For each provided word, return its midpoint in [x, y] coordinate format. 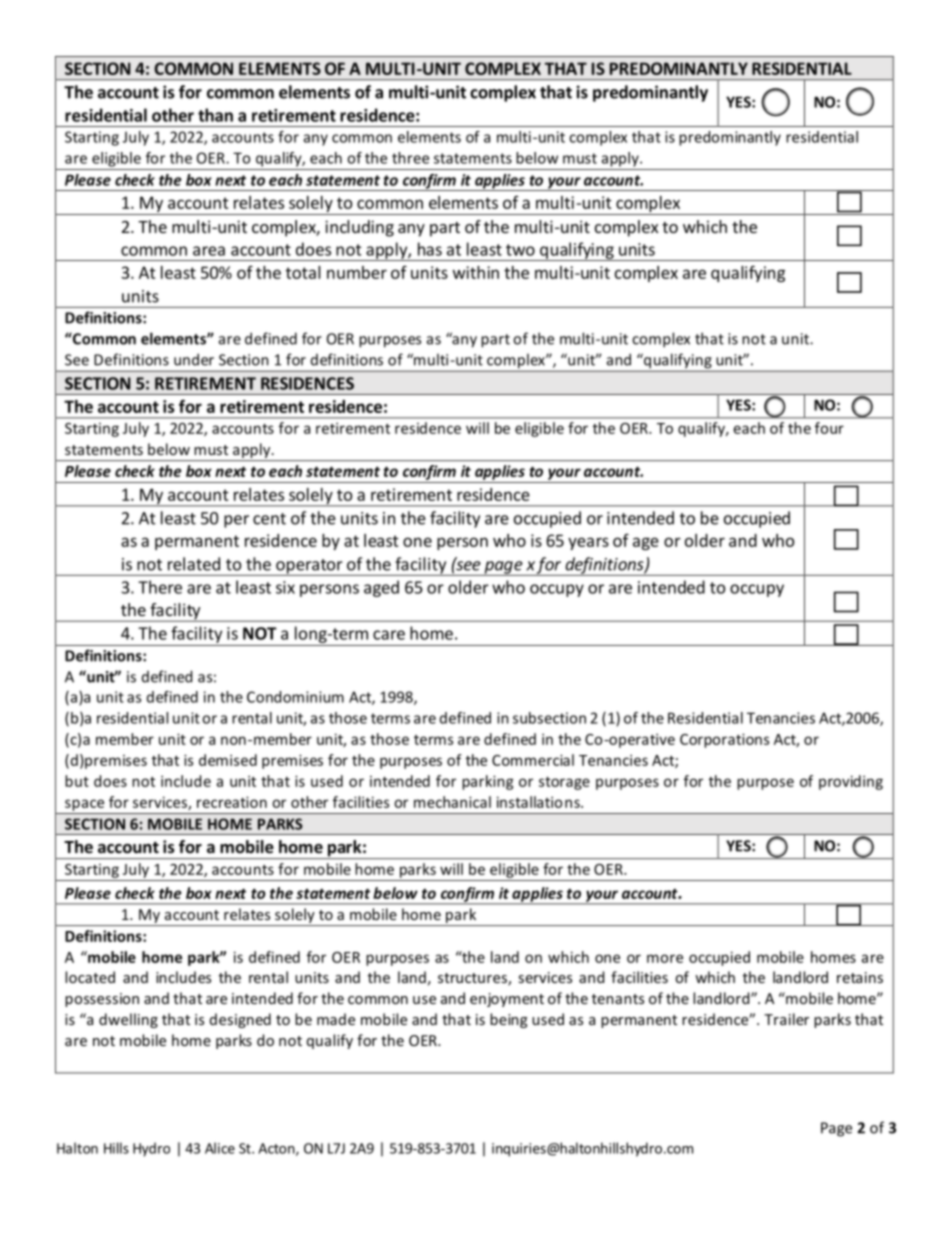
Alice [220, 1148]
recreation [232, 802]
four [829, 428]
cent [269, 519]
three [410, 158]
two [520, 250]
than [215, 115]
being [508, 1020]
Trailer [786, 1019]
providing [851, 782]
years [588, 543]
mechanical [452, 802]
